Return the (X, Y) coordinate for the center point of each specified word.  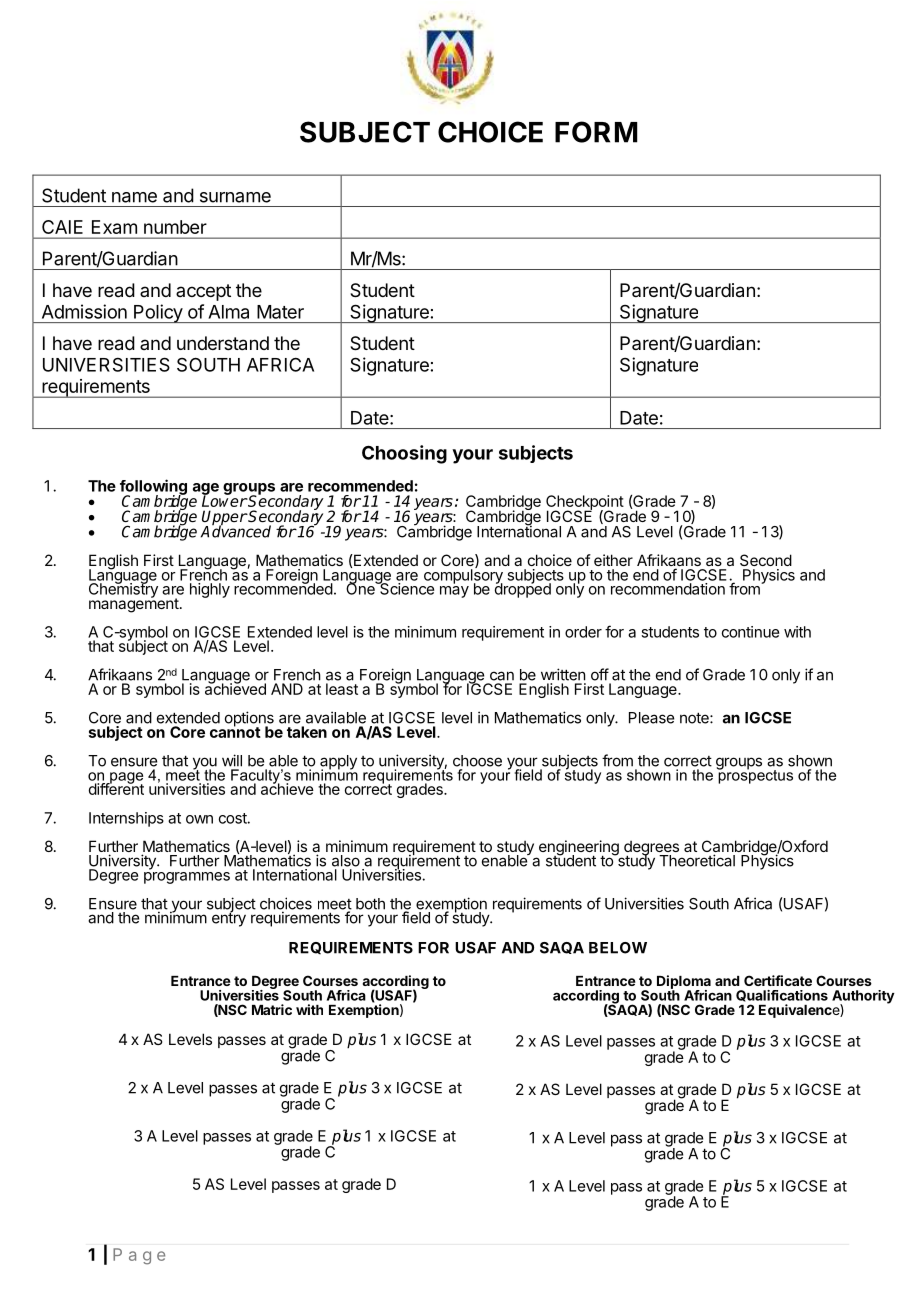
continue (750, 632)
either (613, 560)
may (454, 592)
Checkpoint (585, 503)
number (175, 227)
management (134, 604)
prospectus (754, 775)
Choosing (404, 454)
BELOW (618, 948)
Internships (126, 819)
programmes (187, 878)
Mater (280, 312)
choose (477, 761)
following (153, 488)
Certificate (778, 980)
